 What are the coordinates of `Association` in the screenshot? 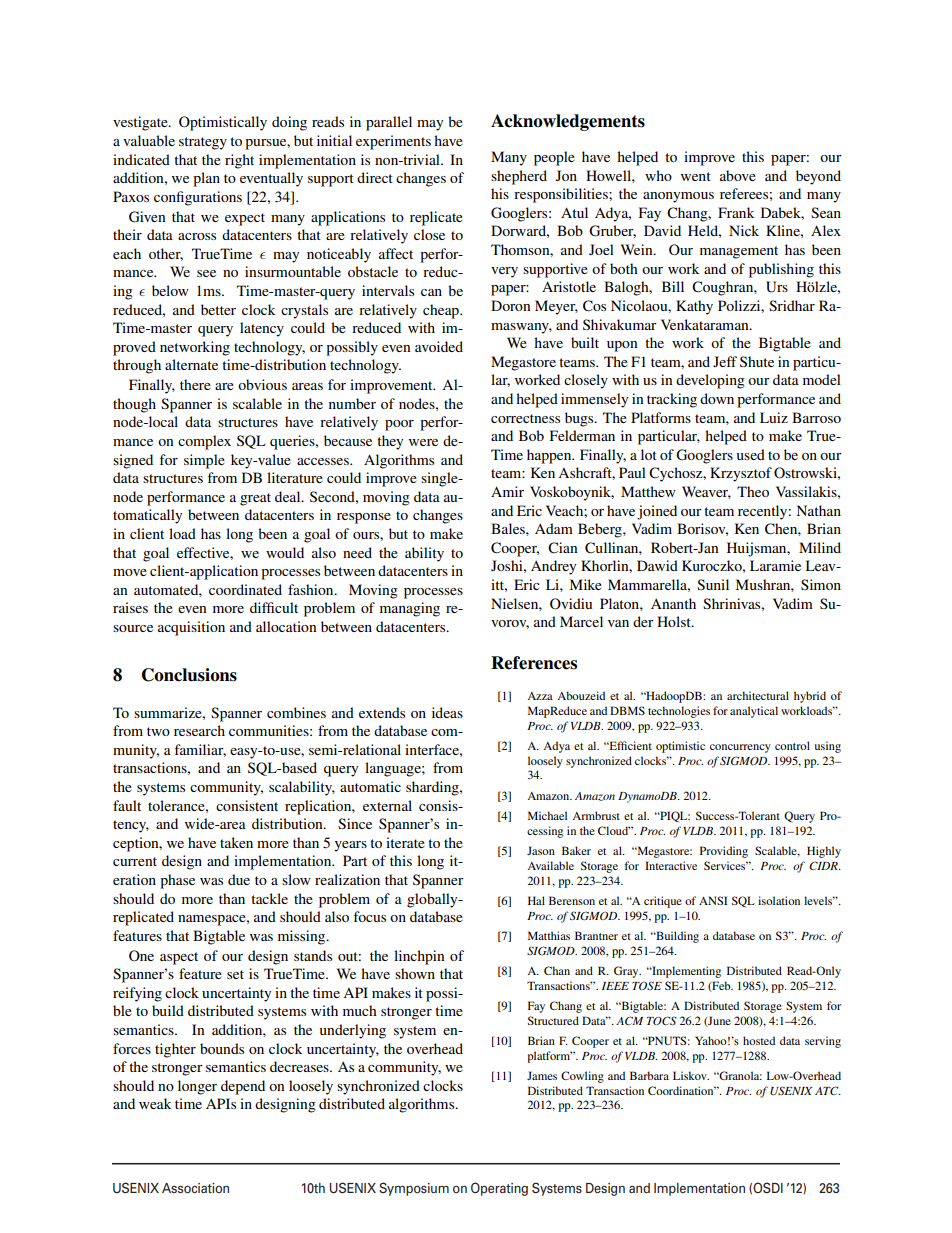 It's located at (195, 1188).
